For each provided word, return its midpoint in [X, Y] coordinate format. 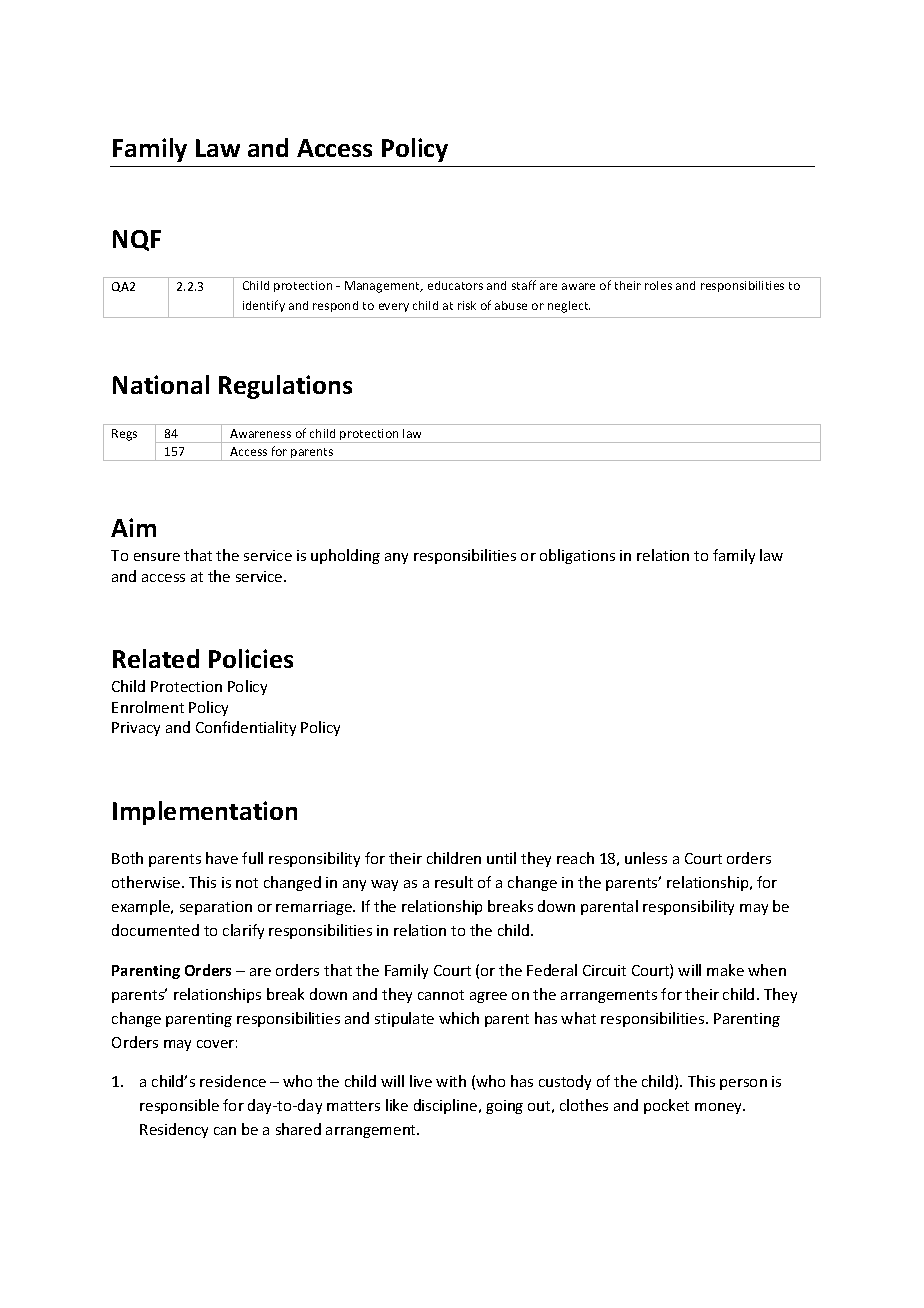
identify [264, 306]
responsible [179, 1106]
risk [467, 305]
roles [658, 285]
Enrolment [148, 707]
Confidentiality [246, 728]
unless [646, 858]
